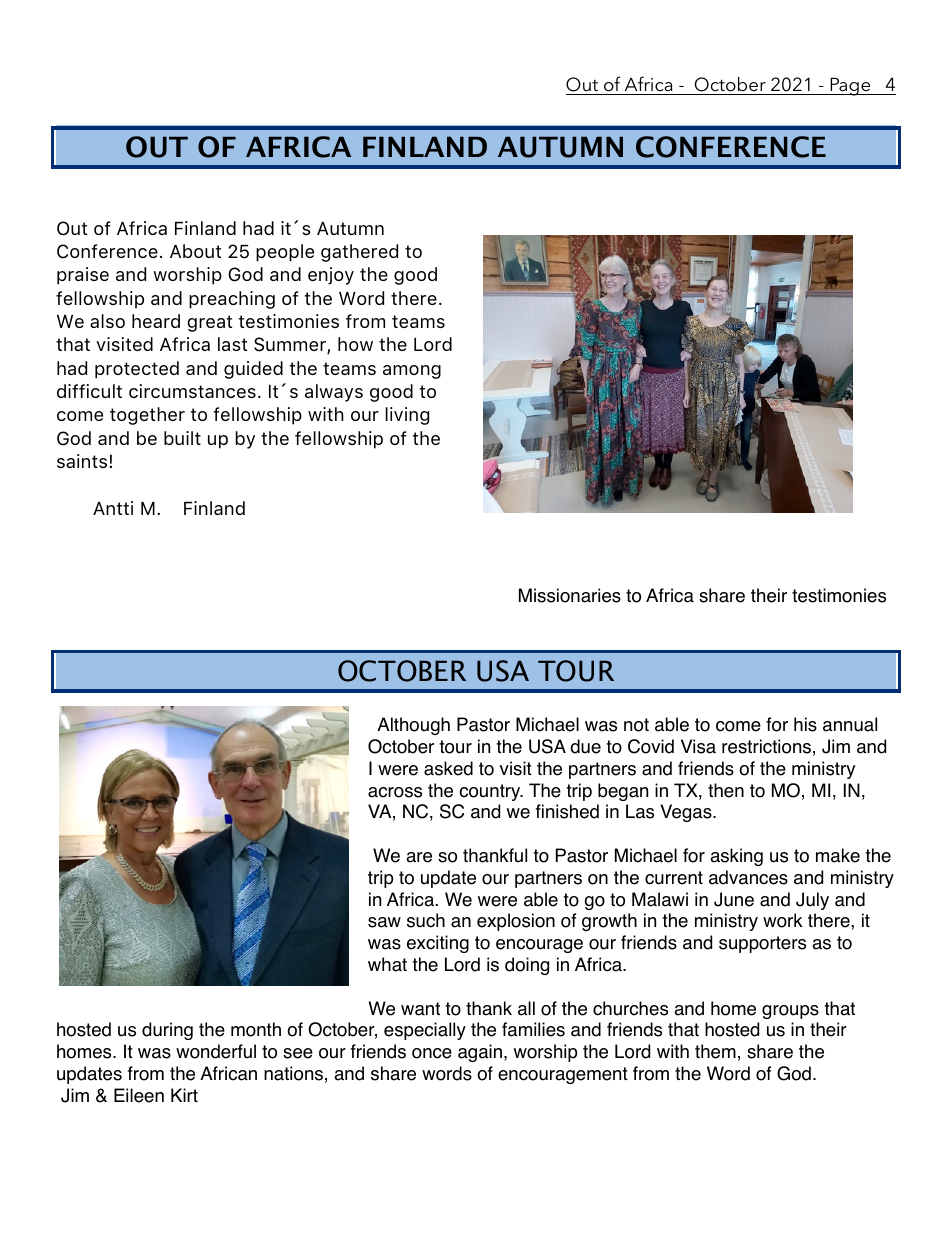 This document has width=952, height=1233. What do you see at coordinates (182, 438) in the document?
I see `built` at bounding box center [182, 438].
